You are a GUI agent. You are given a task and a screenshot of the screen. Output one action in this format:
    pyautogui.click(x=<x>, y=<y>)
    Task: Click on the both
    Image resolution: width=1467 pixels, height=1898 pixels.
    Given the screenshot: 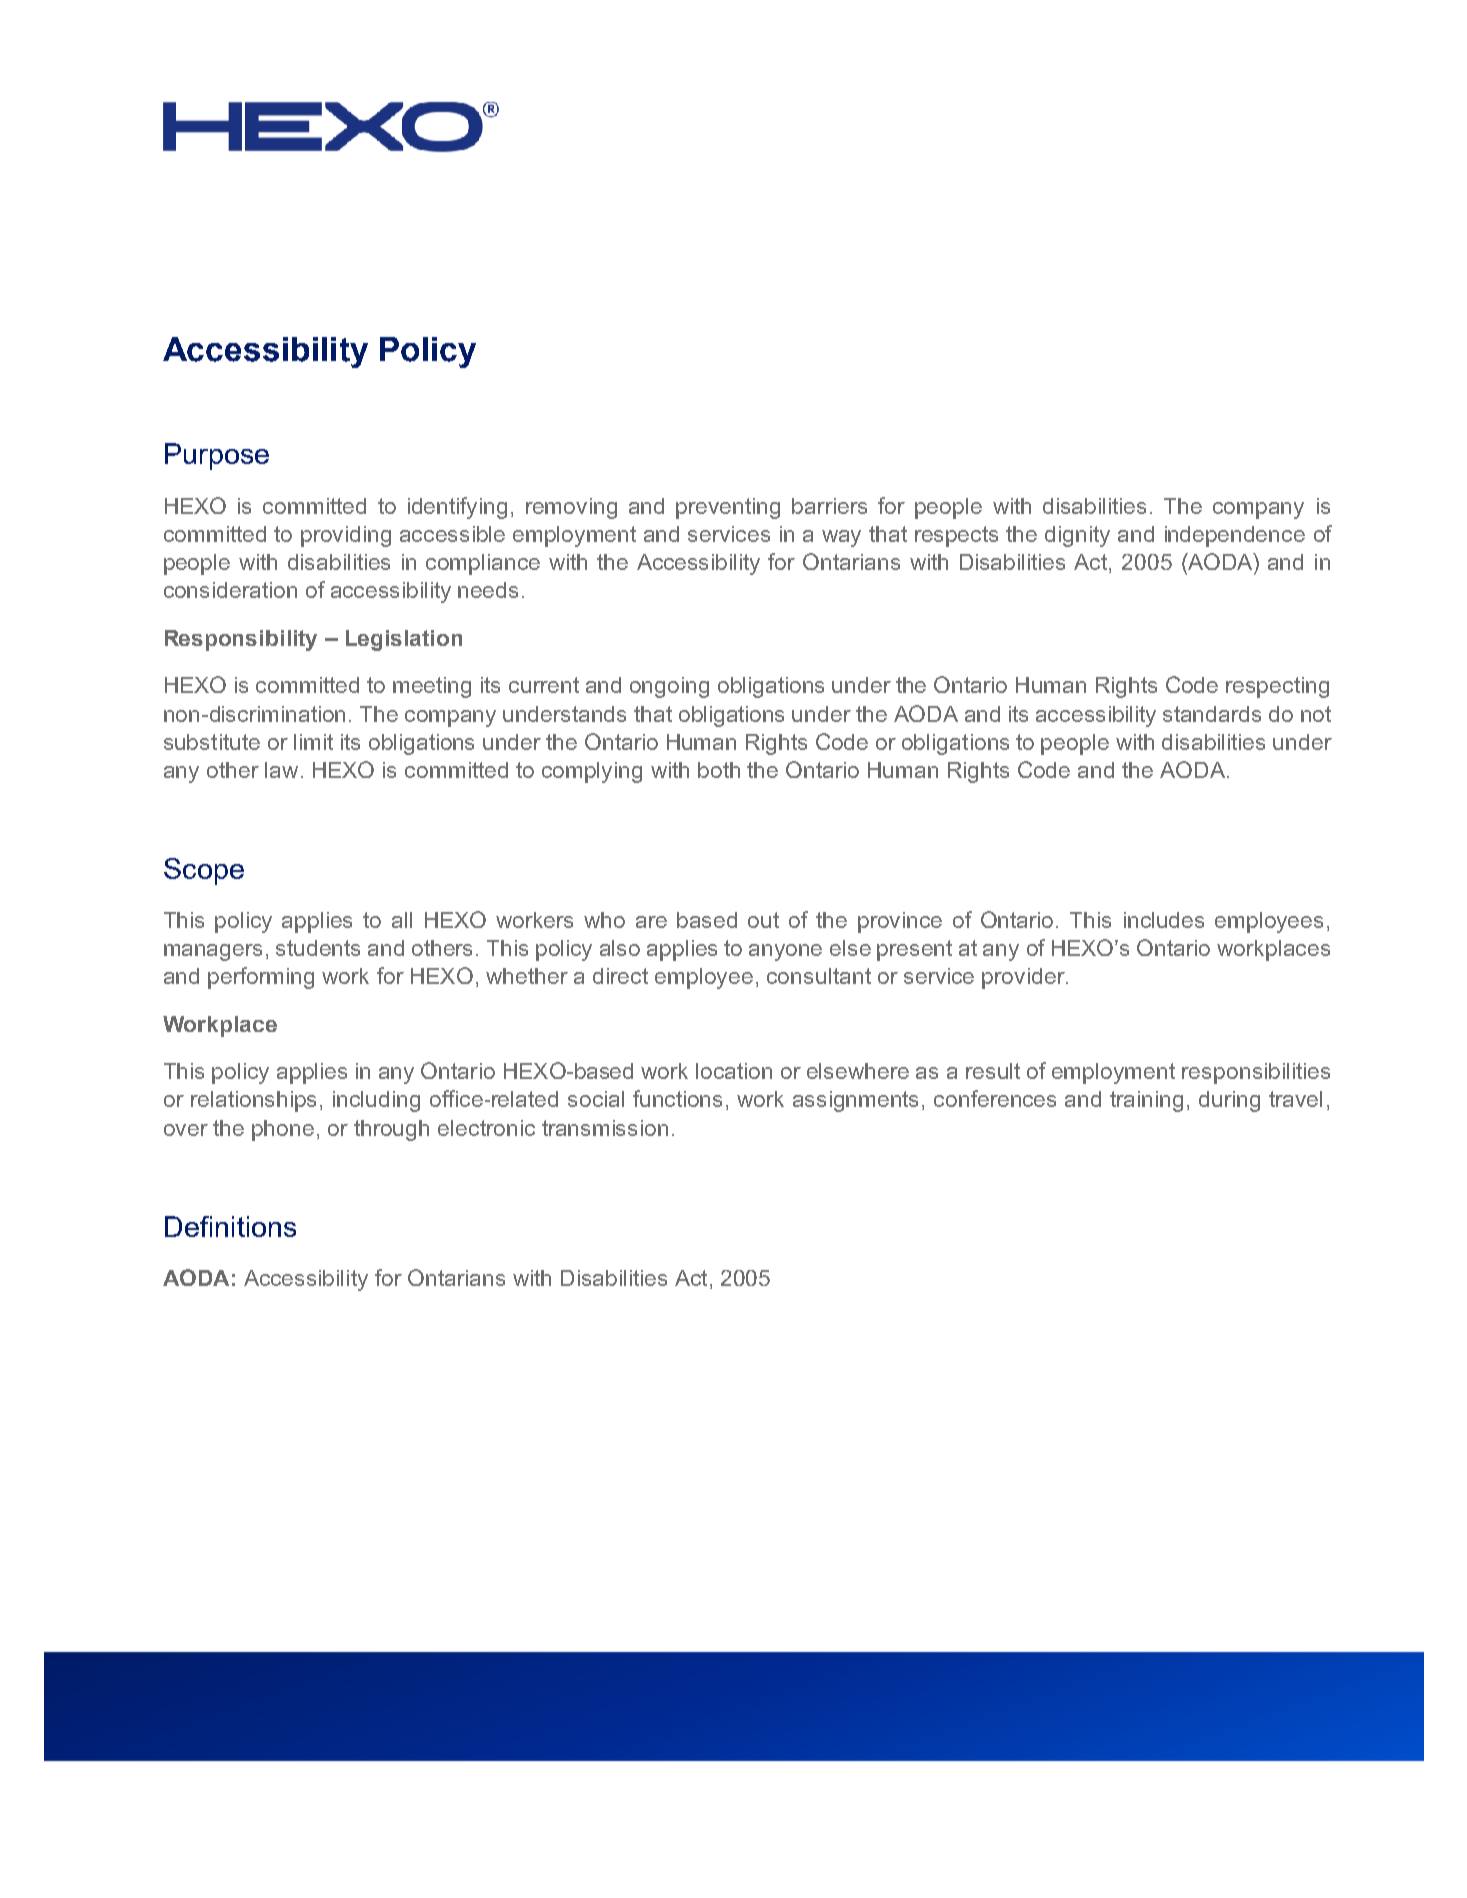 What is the action you would take?
    pyautogui.click(x=719, y=770)
